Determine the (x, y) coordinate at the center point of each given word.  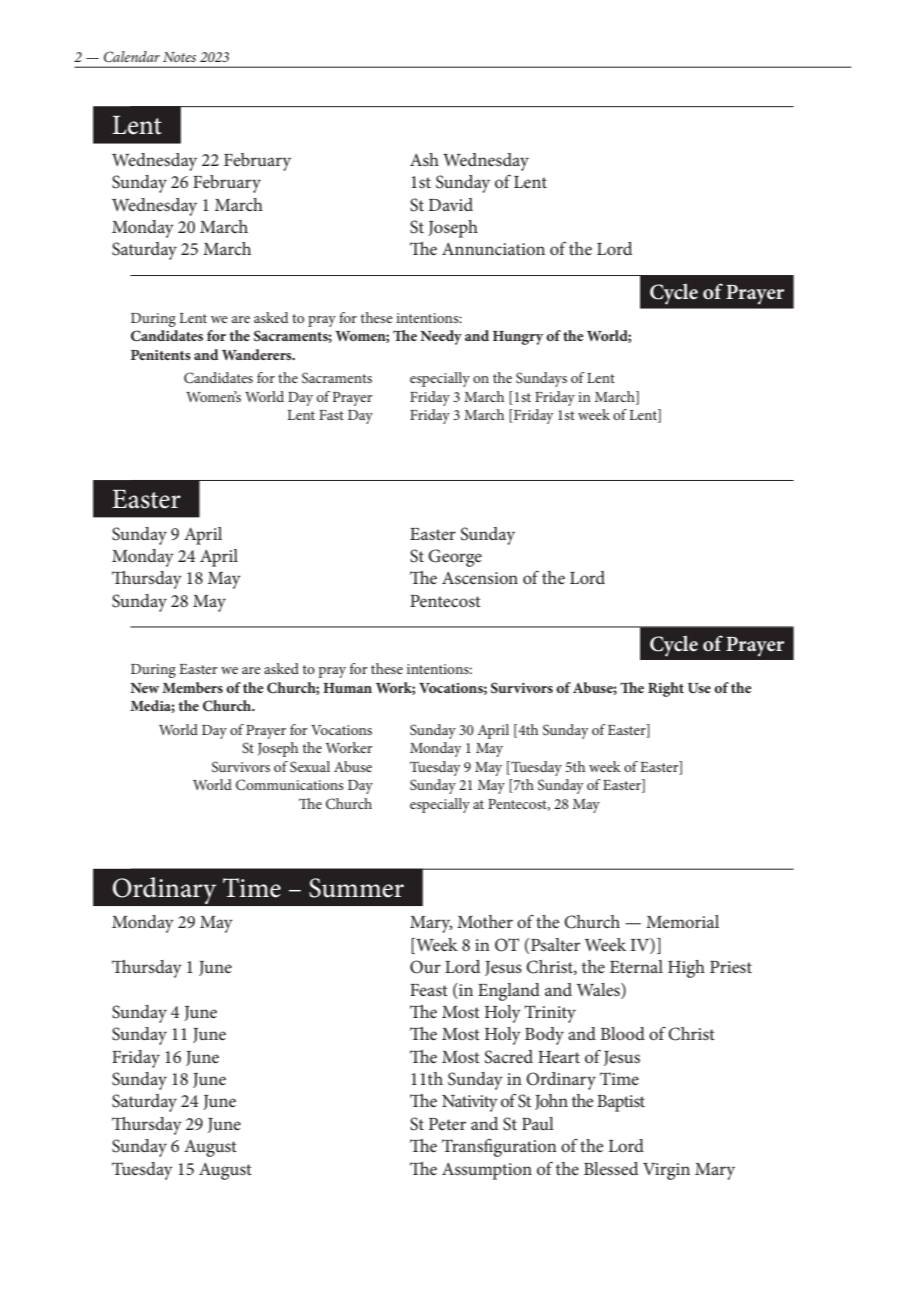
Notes (179, 57)
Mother (485, 921)
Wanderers (258, 354)
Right (666, 689)
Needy (441, 337)
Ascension (480, 578)
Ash (424, 159)
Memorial (682, 921)
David (450, 204)
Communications (290, 785)
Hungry (518, 338)
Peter (447, 1124)
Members (192, 687)
